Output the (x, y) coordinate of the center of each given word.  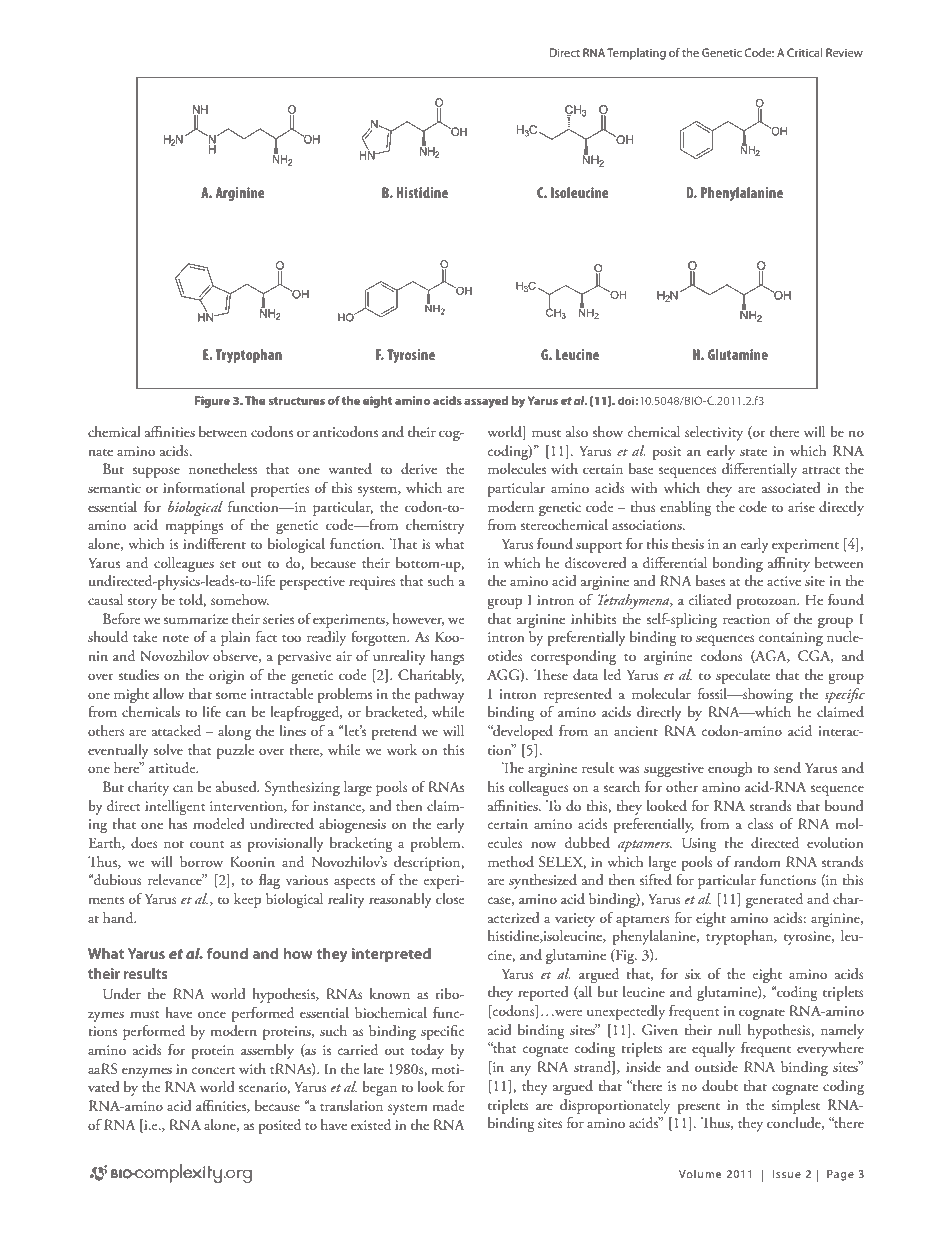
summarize (196, 619)
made (448, 1106)
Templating (636, 54)
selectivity (714, 433)
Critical (804, 52)
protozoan (767, 603)
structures (296, 401)
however (418, 619)
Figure (212, 402)
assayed (486, 402)
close (450, 898)
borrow (201, 861)
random (757, 861)
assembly (267, 1051)
